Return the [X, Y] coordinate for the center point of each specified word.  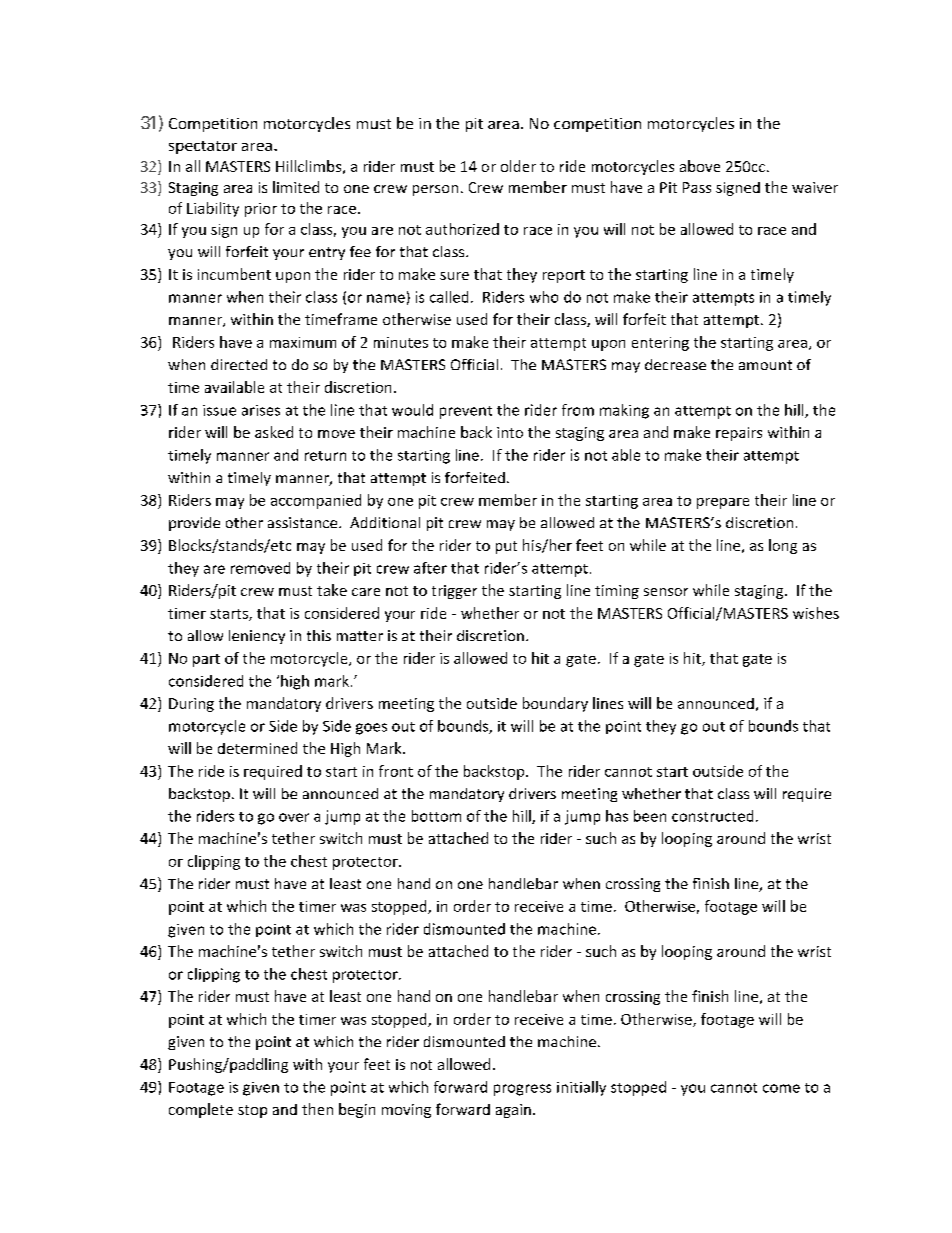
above [700, 166]
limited [296, 187]
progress [522, 1090]
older [518, 166]
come [781, 1088]
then [317, 1109]
